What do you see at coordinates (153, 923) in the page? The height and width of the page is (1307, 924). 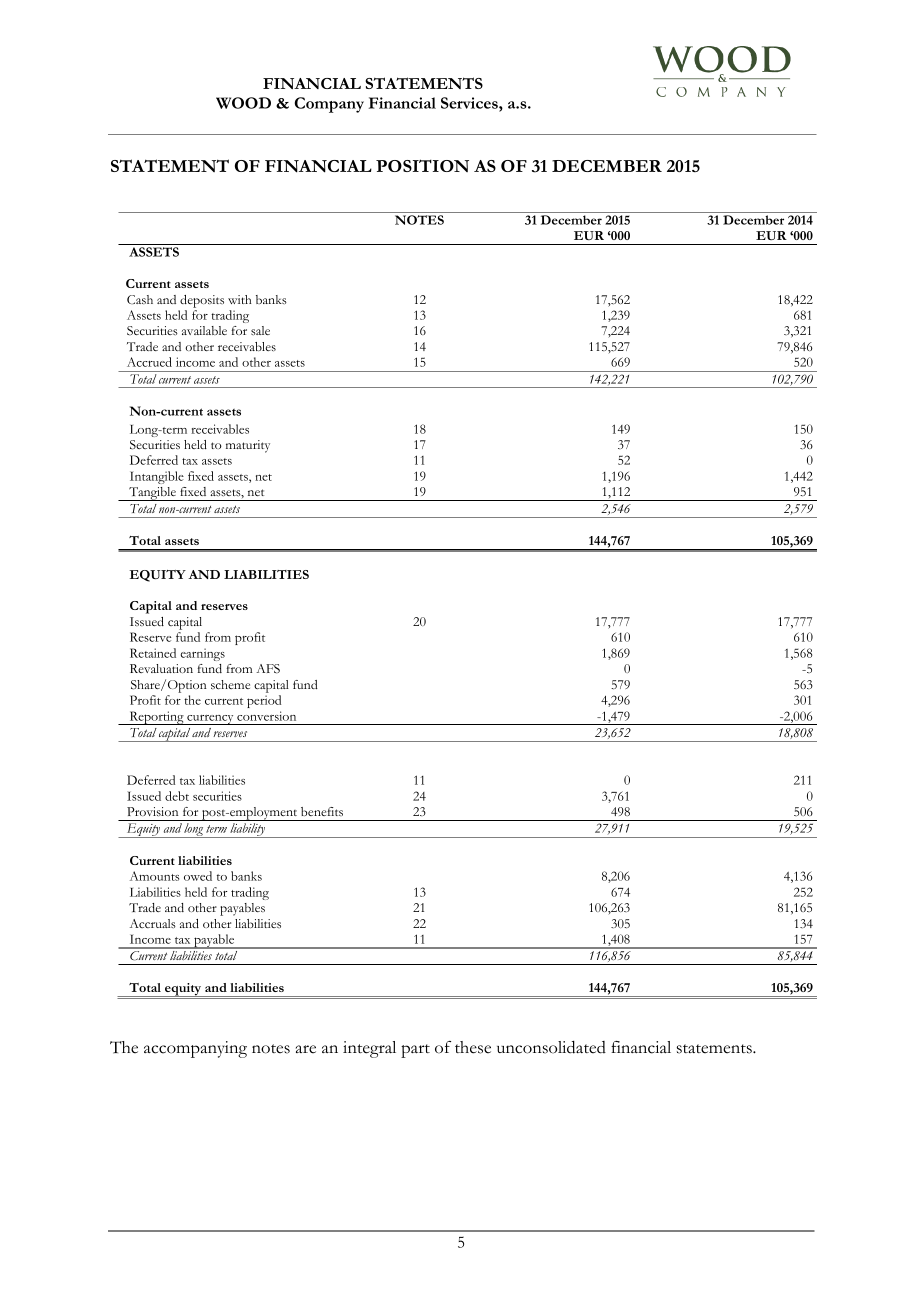 I see `Accruals` at bounding box center [153, 923].
